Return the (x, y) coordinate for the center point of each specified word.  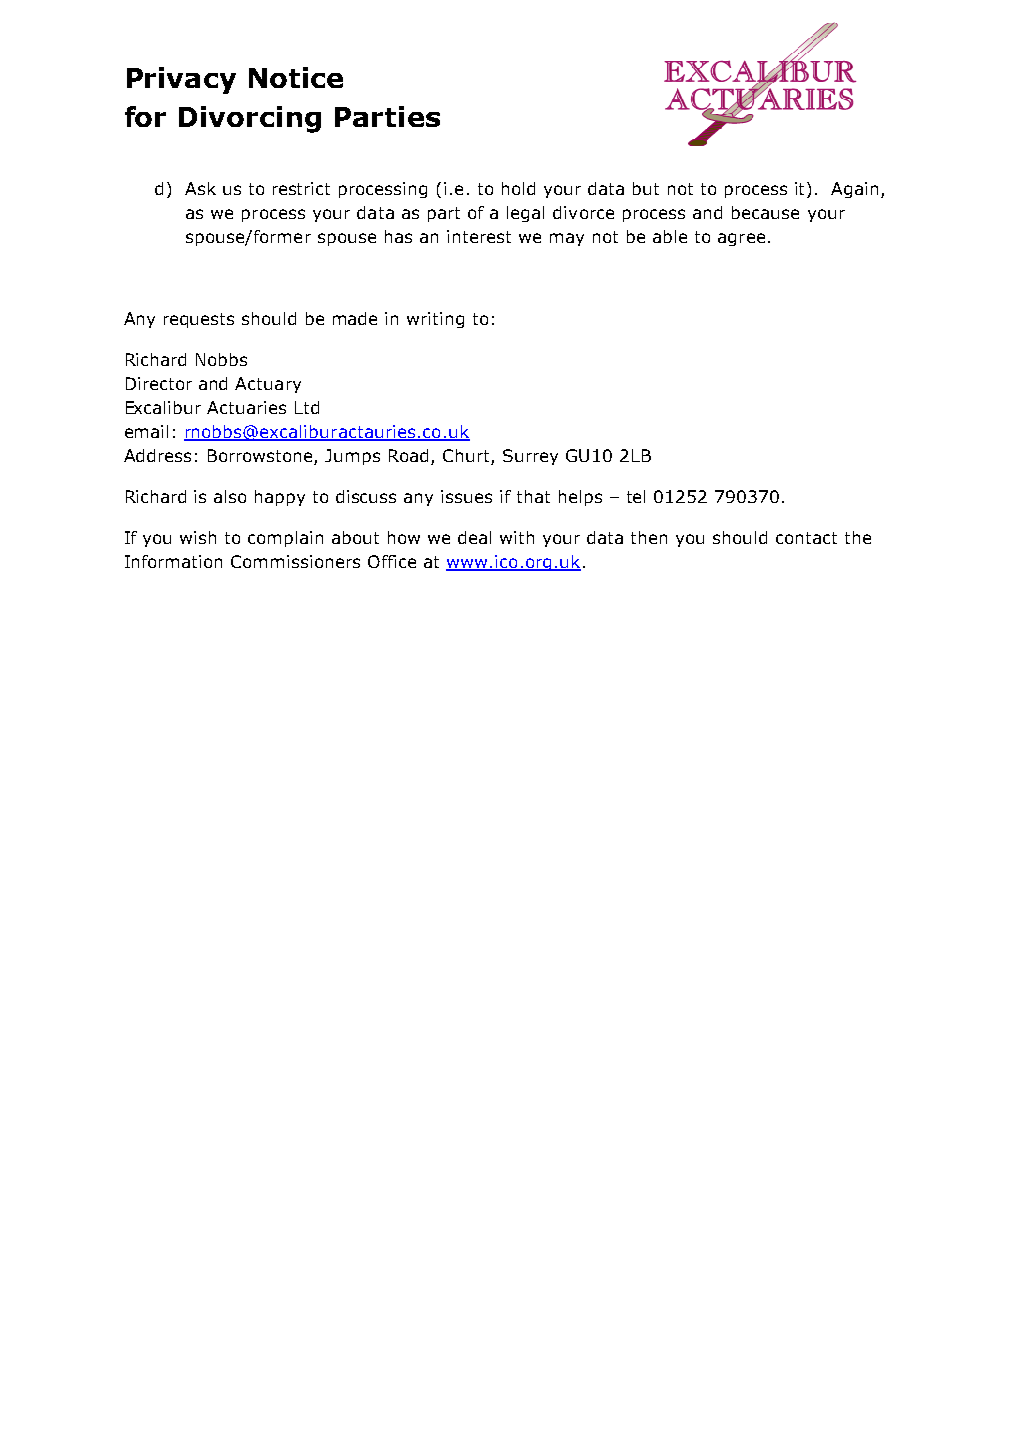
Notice (296, 77)
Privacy (181, 80)
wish (198, 537)
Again (854, 190)
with (517, 537)
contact (806, 538)
